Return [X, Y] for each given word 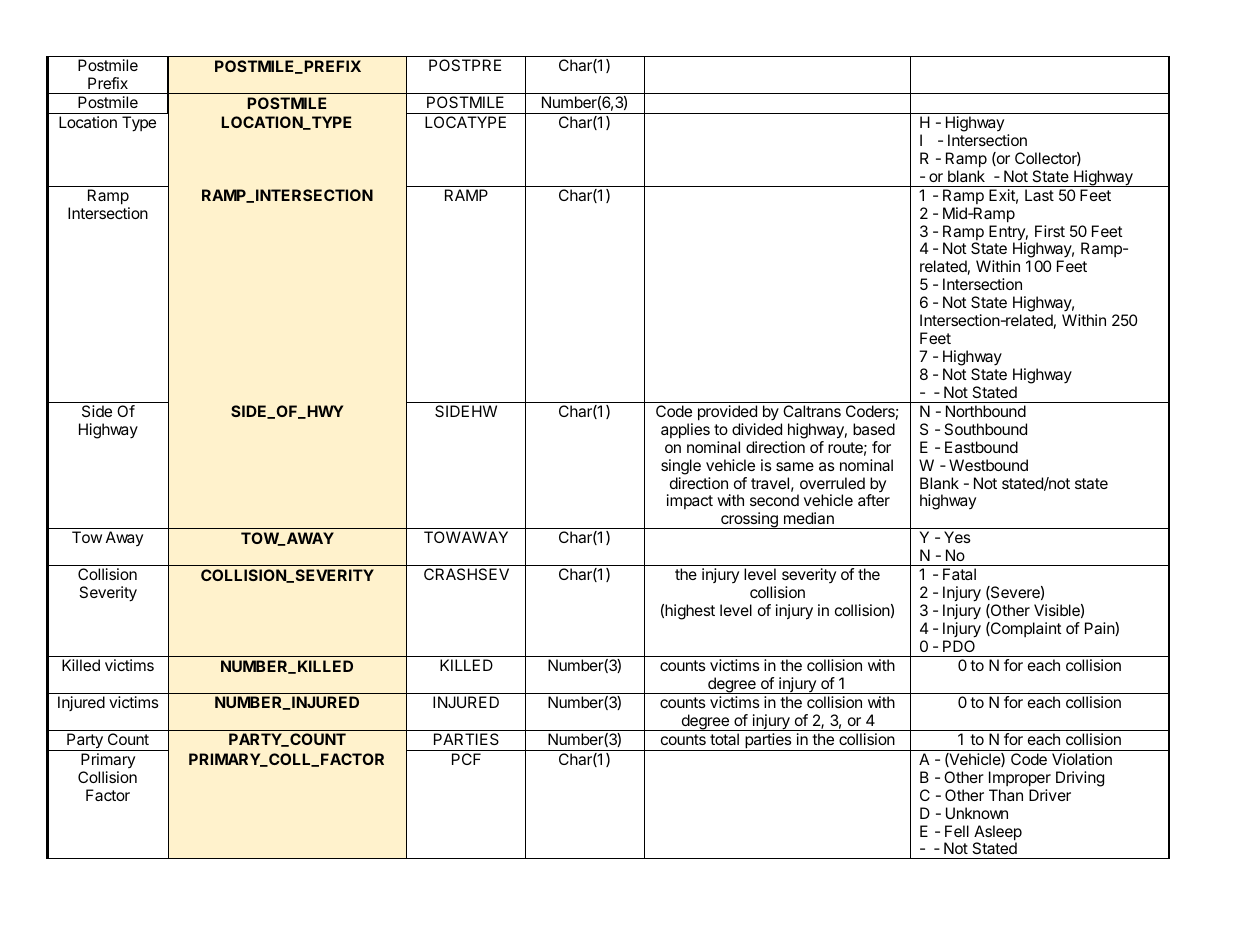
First [1050, 231]
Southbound [985, 429]
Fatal [959, 574]
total [724, 739]
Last [1039, 195]
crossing [749, 520]
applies [685, 431]
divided [757, 429]
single [681, 467]
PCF [466, 759]
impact [690, 501]
